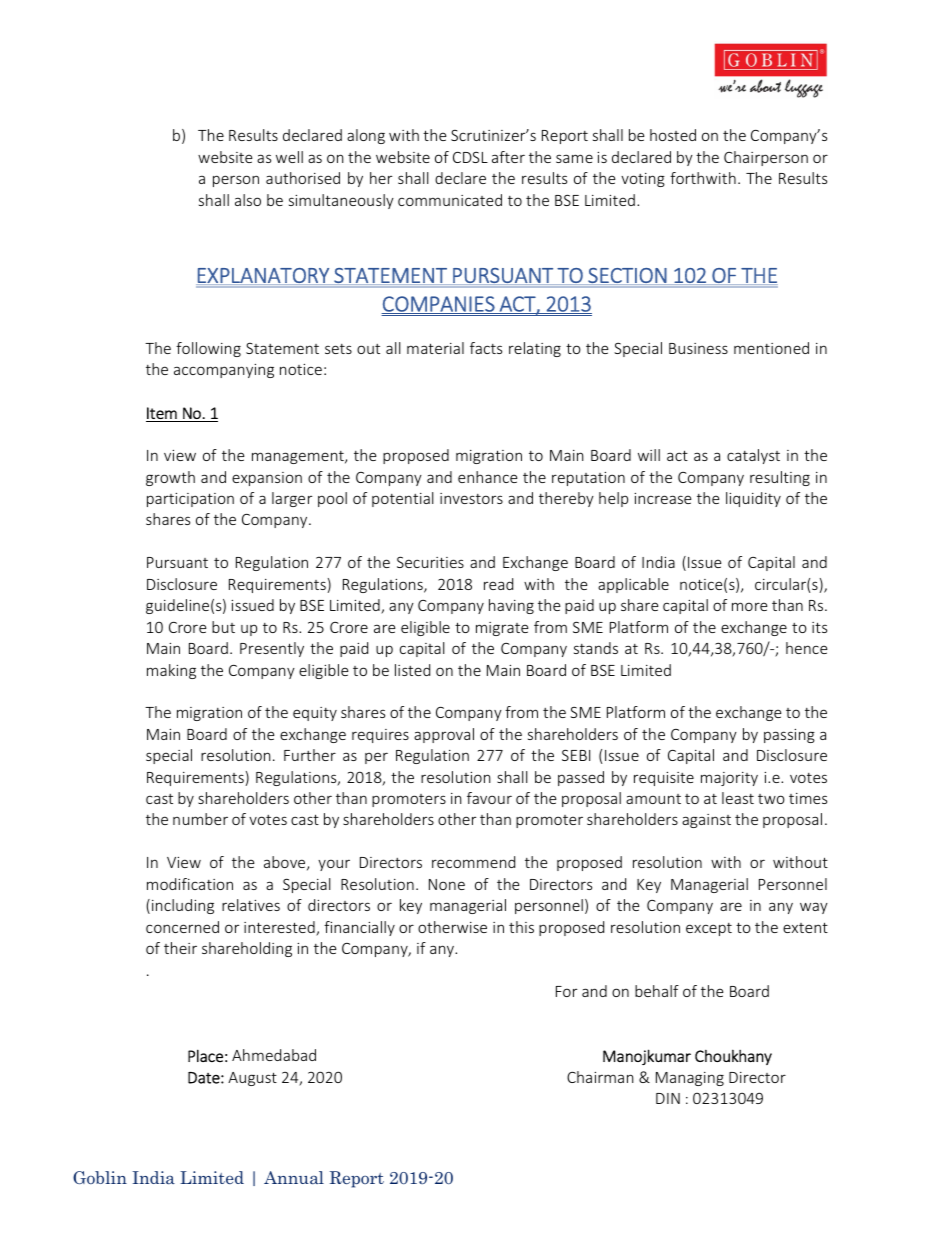 This screenshot has width=952, height=1233. What do you see at coordinates (690, 1079) in the screenshot?
I see `Managing` at bounding box center [690, 1079].
